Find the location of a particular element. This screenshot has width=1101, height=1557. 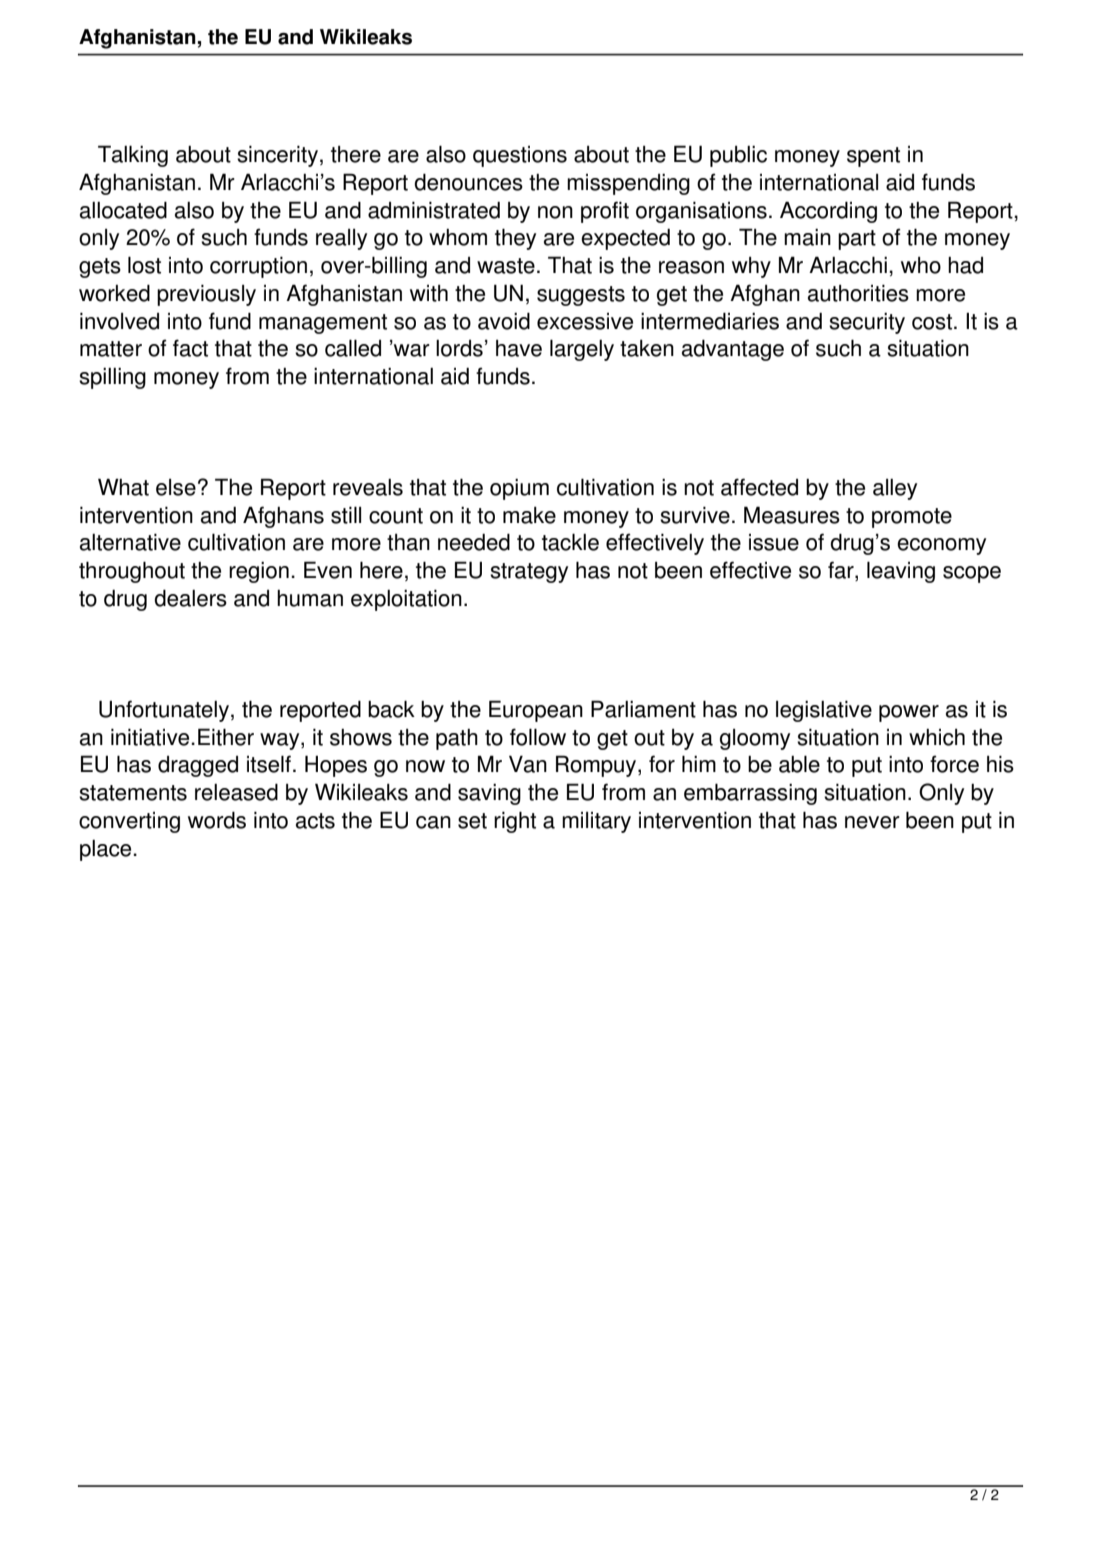

spent is located at coordinates (873, 157).
